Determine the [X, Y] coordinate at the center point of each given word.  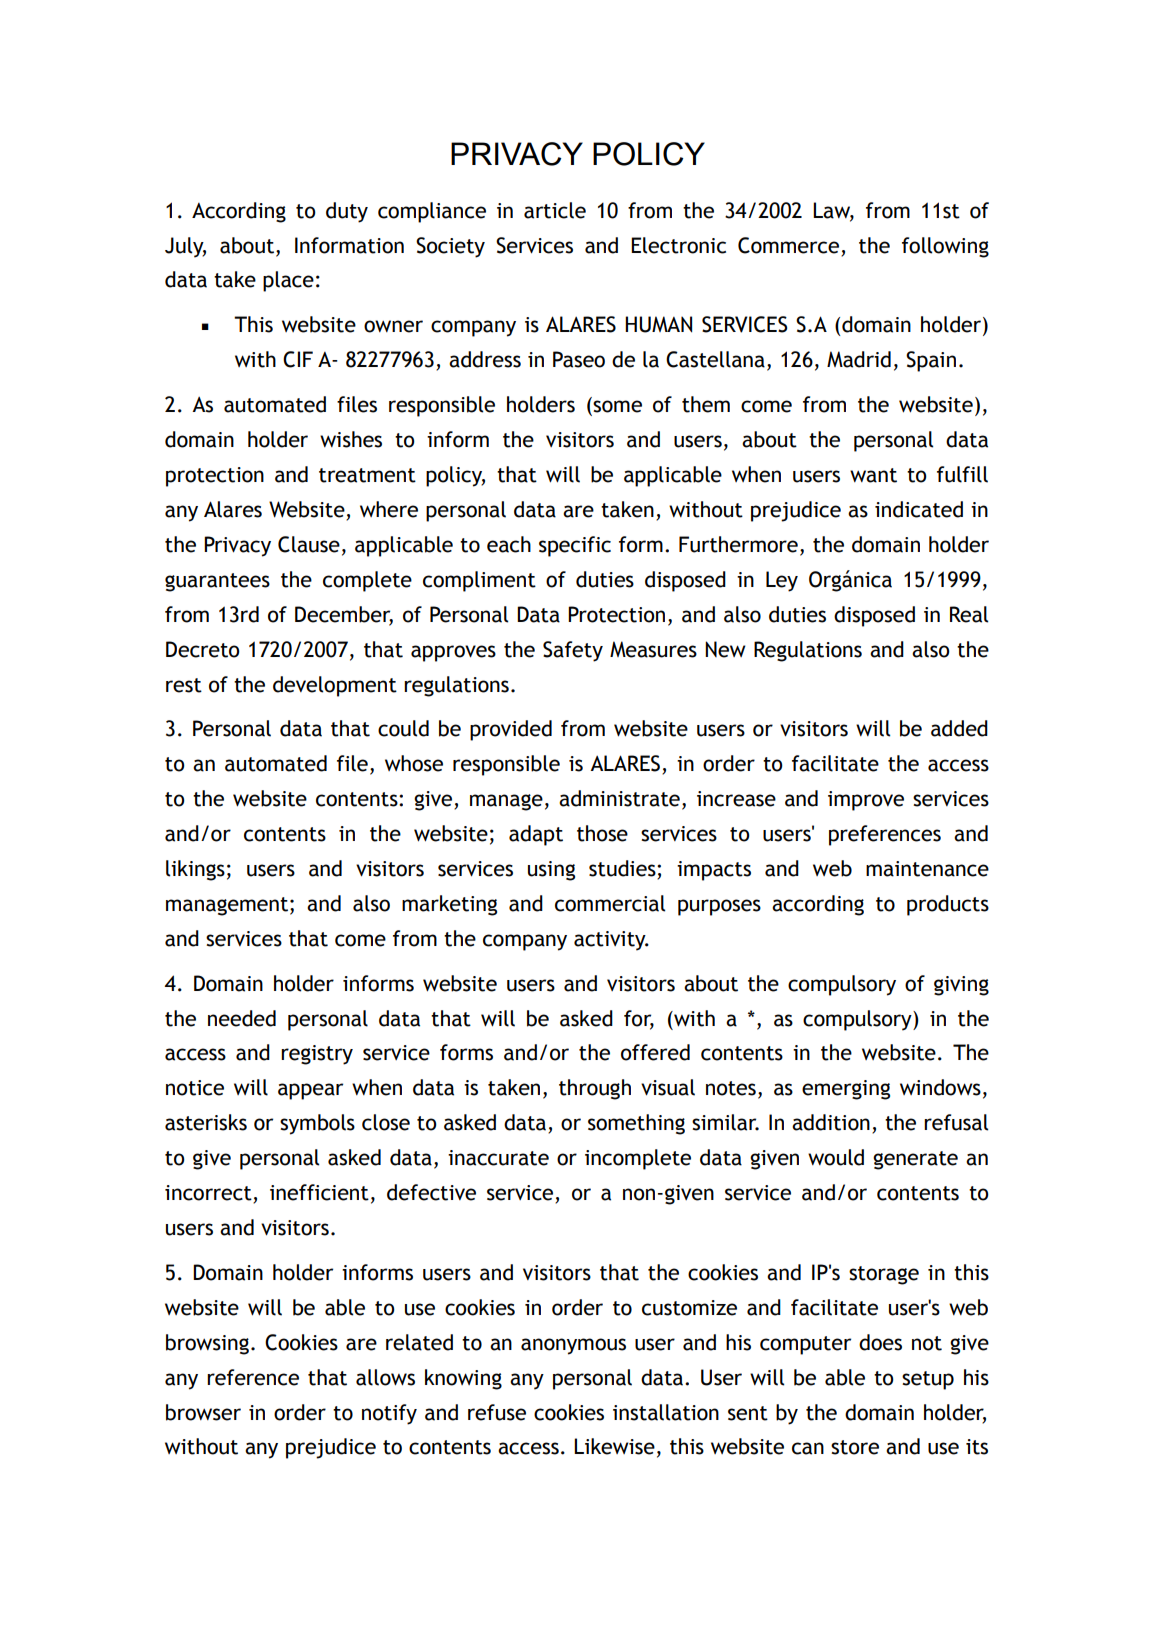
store [855, 1447]
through [595, 1089]
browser [203, 1412]
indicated [919, 509]
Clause [309, 544]
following [945, 247]
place [288, 281]
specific [575, 546]
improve [866, 801]
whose [414, 763]
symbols [317, 1124]
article [555, 210]
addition [831, 1122]
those [602, 833]
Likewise [614, 1446]
